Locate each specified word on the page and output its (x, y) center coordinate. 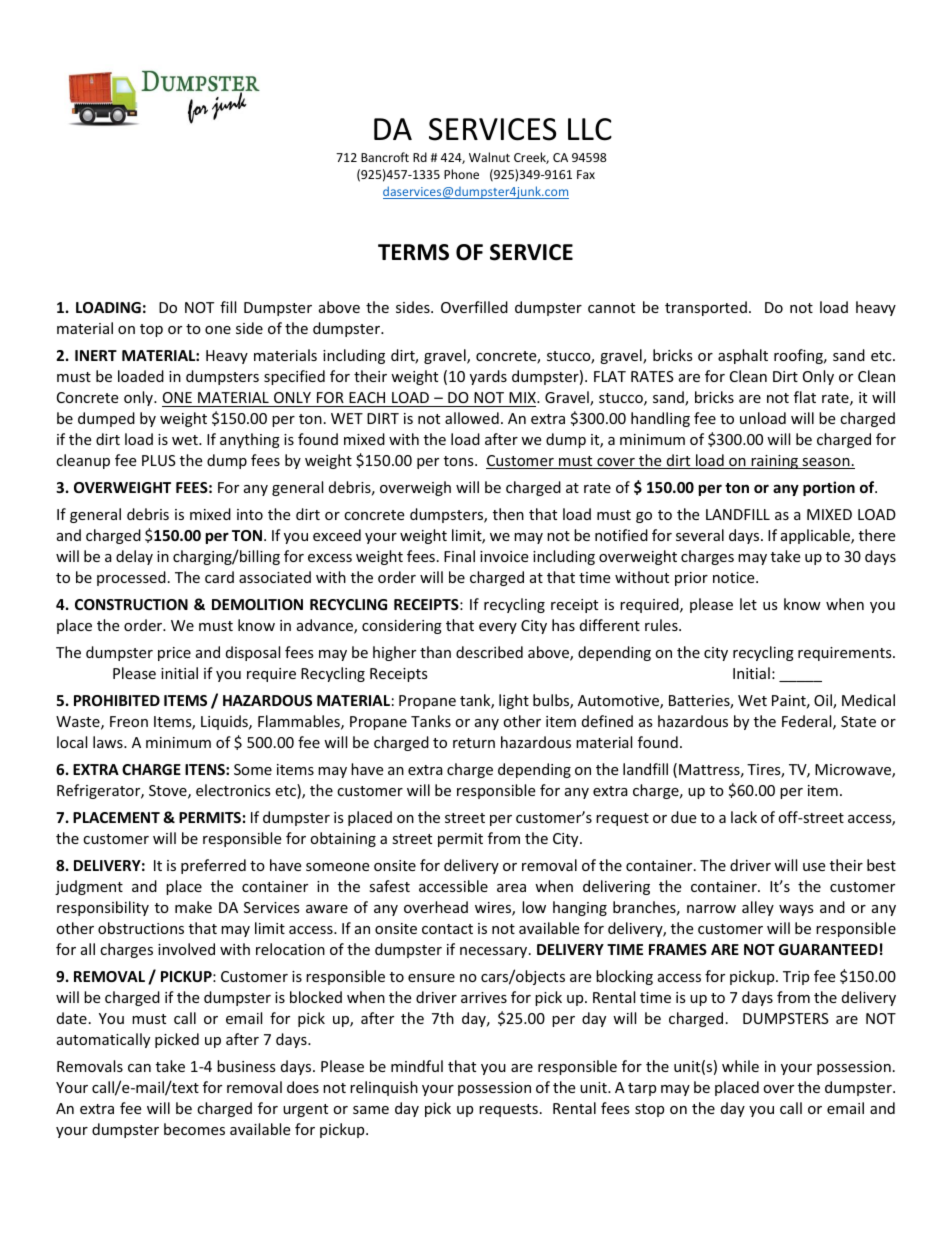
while (740, 1066)
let (748, 604)
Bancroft (385, 157)
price (174, 654)
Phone (461, 174)
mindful (417, 1066)
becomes (194, 1129)
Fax (586, 174)
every (498, 628)
